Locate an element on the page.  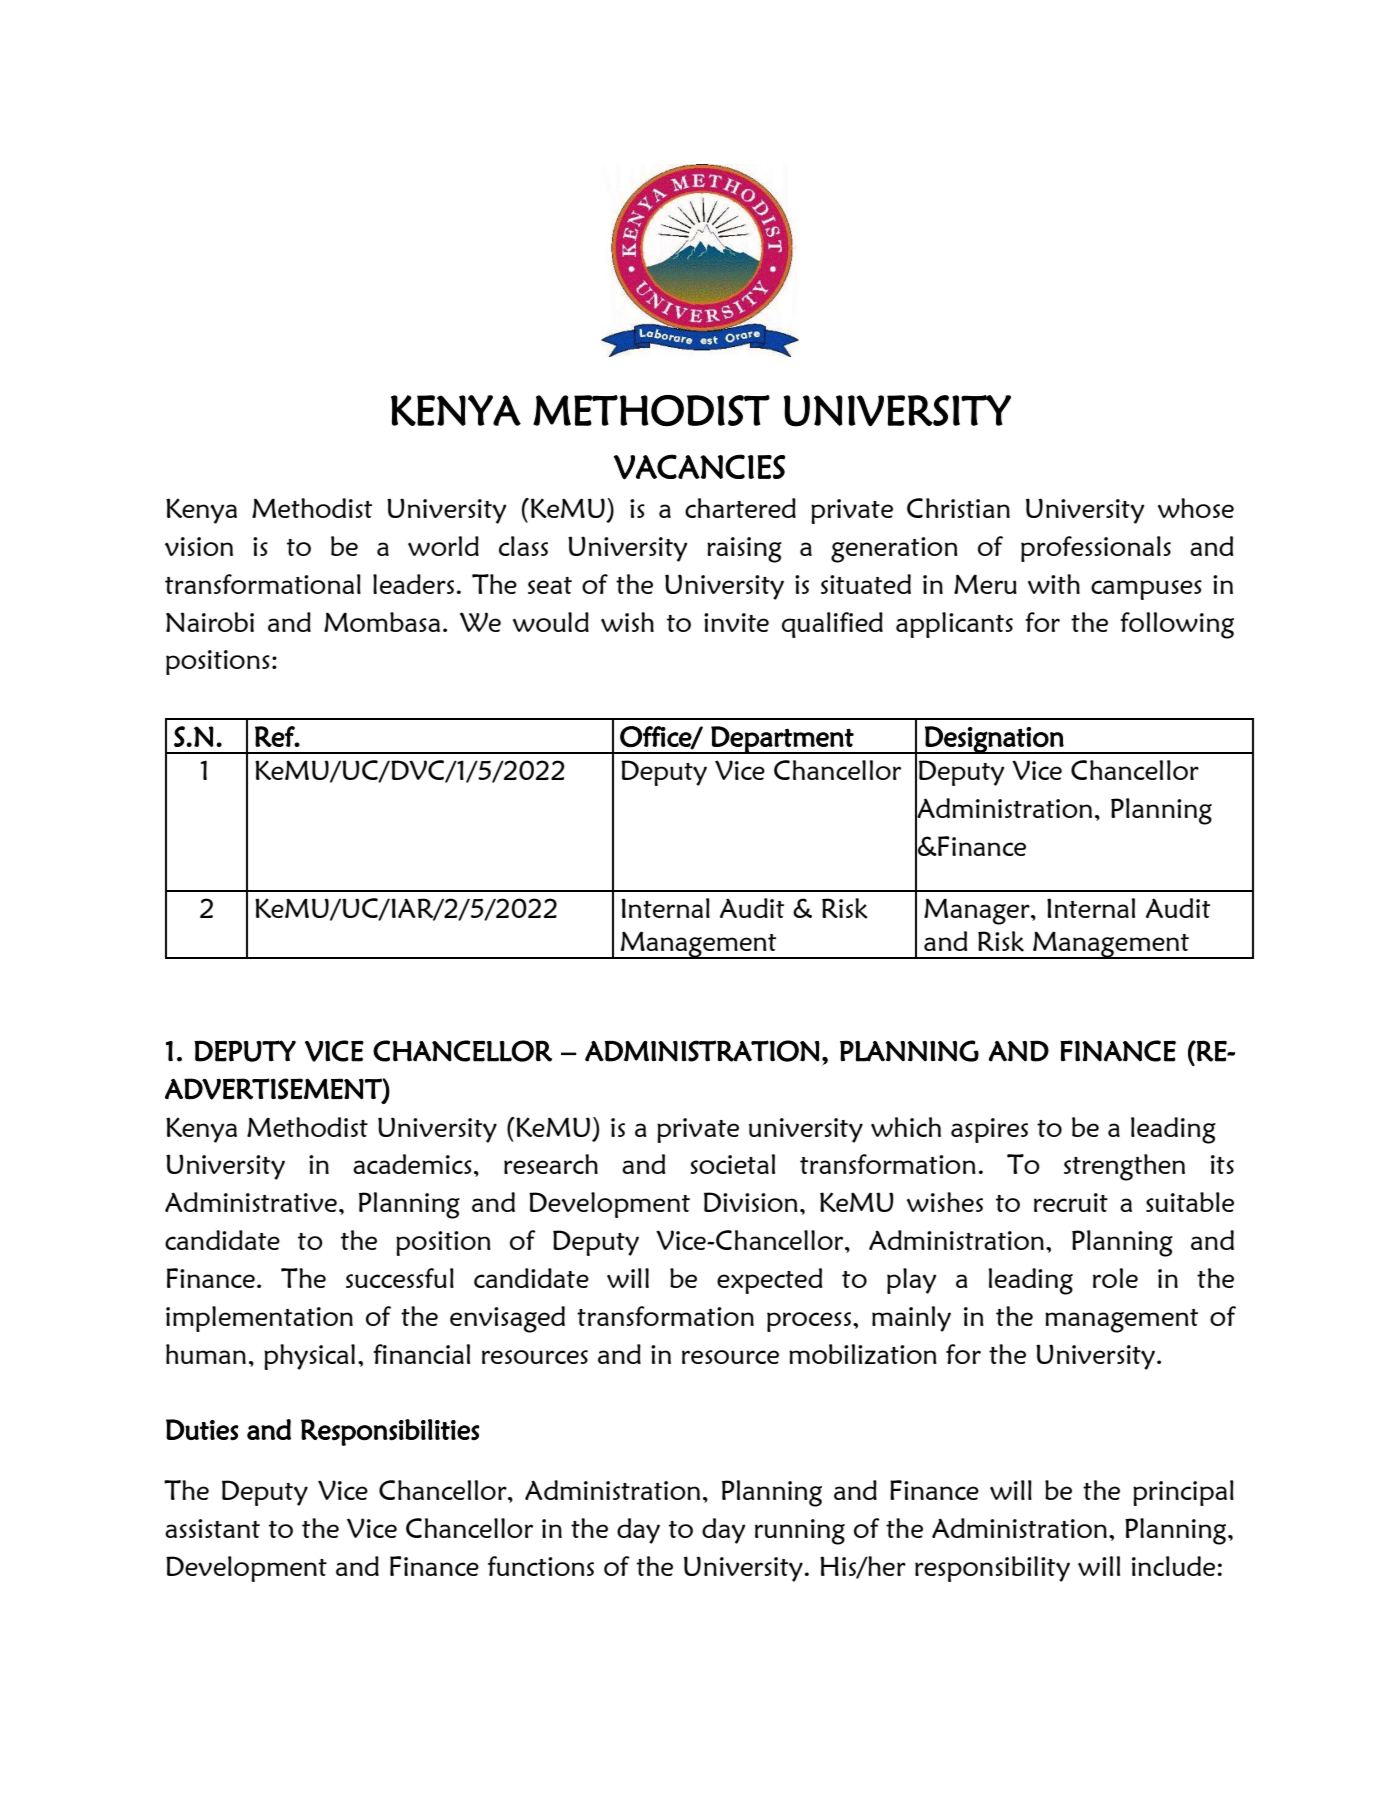
world is located at coordinates (443, 546).
